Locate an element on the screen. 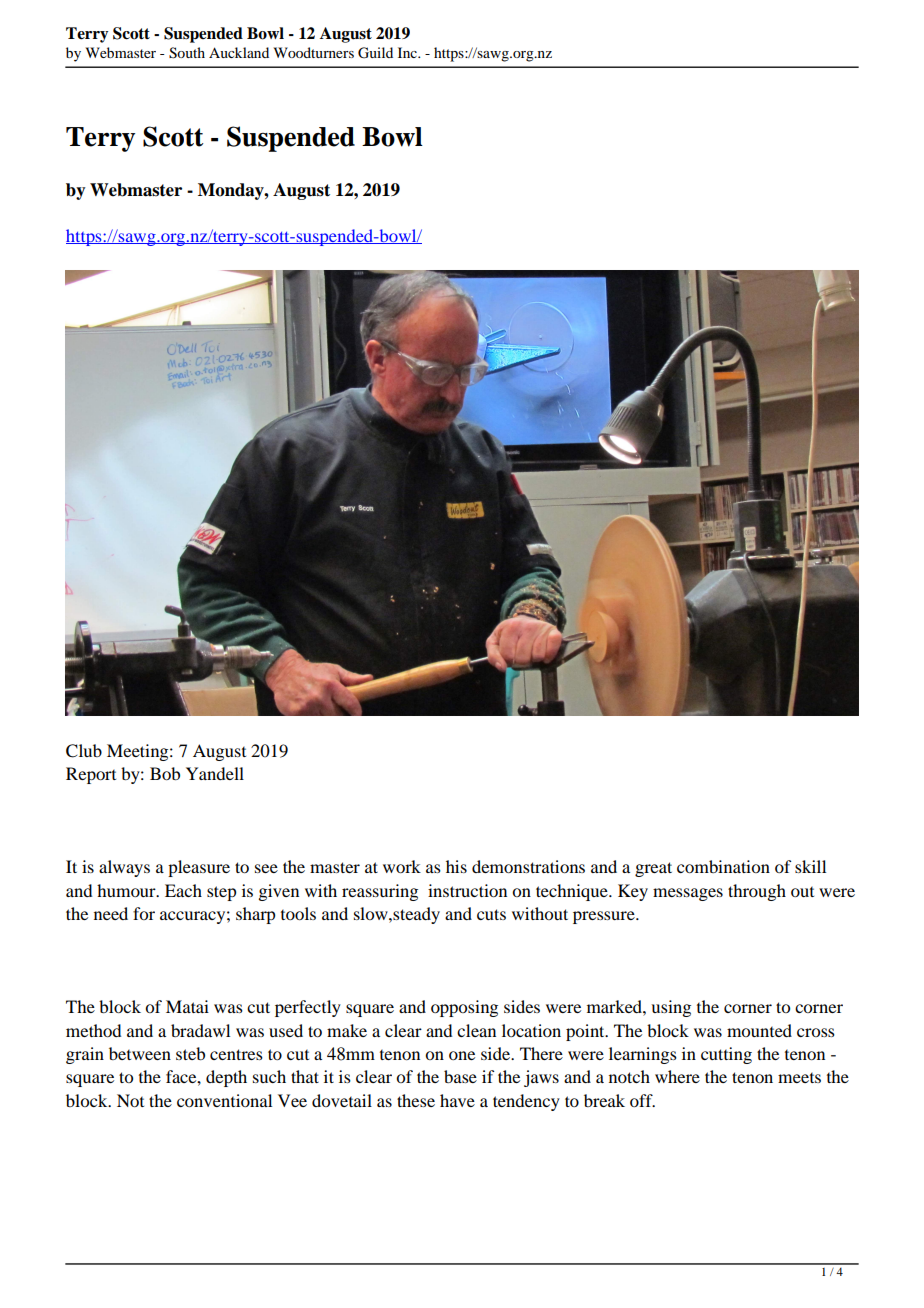  combination is located at coordinates (723, 866).
